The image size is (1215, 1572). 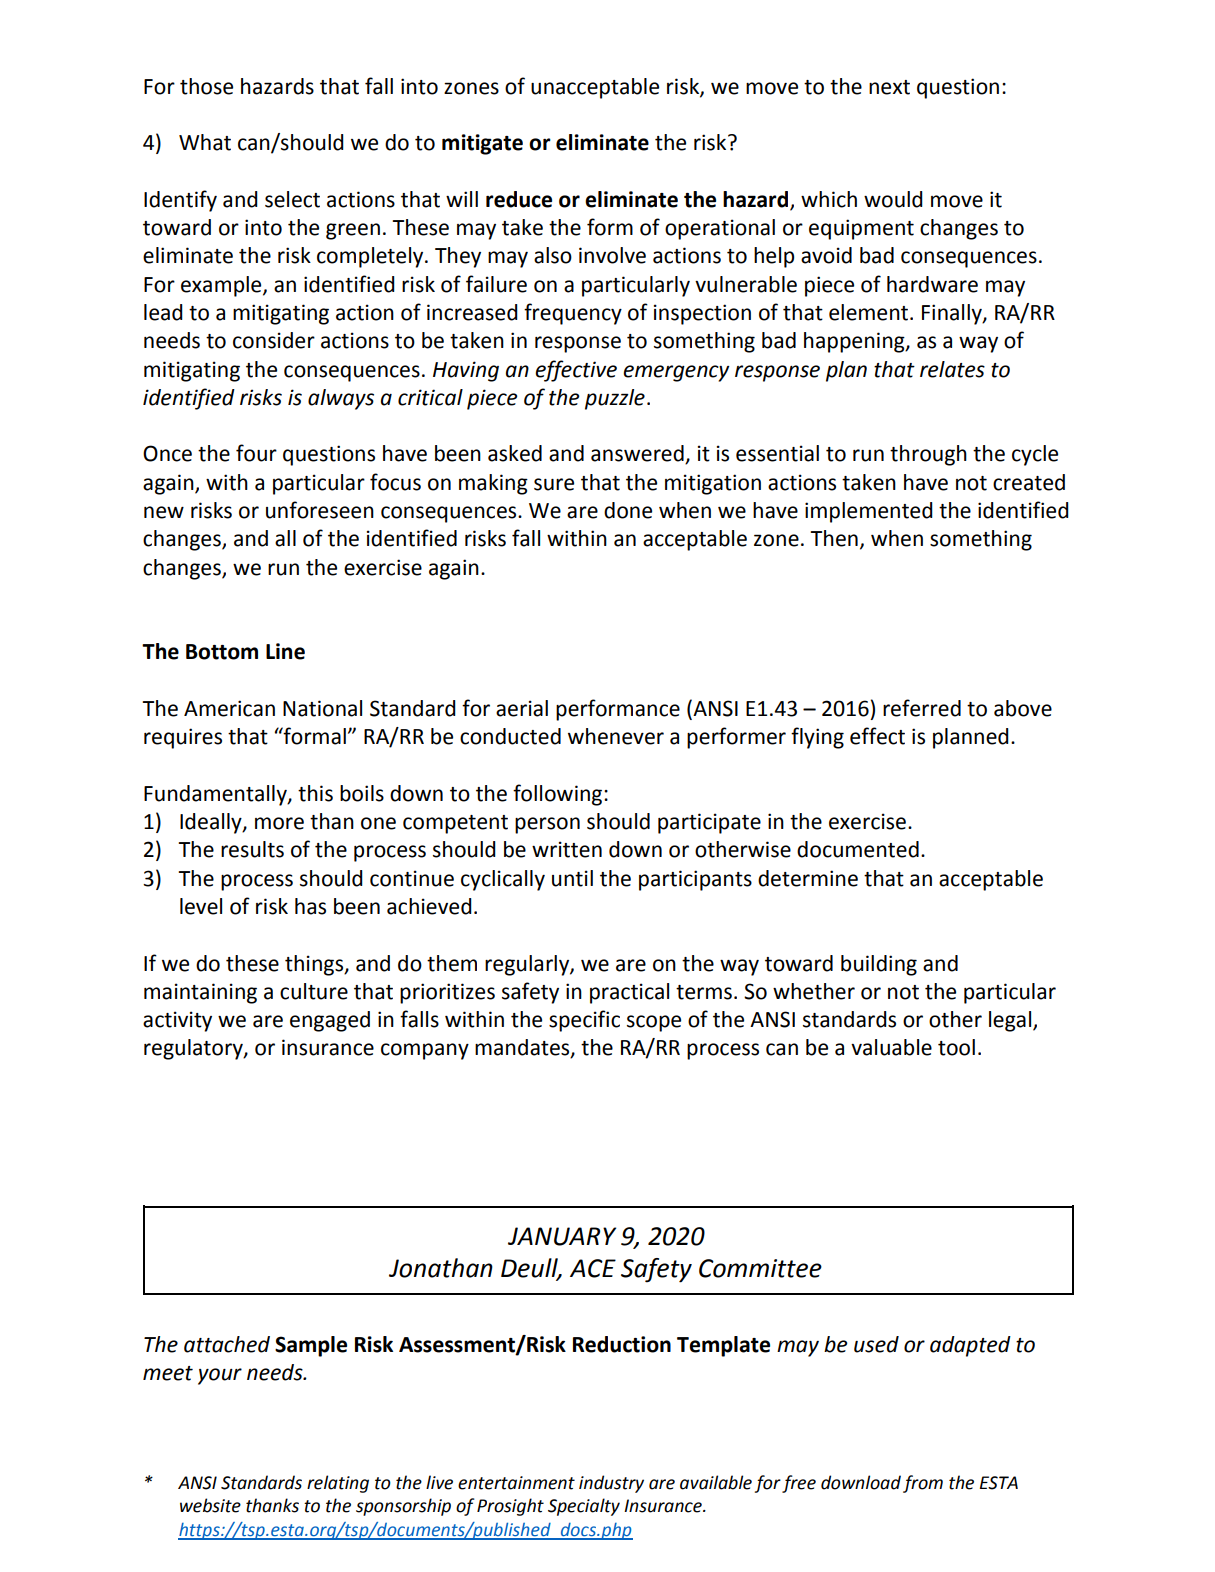 What do you see at coordinates (338, 1484) in the image?
I see `relating` at bounding box center [338, 1484].
